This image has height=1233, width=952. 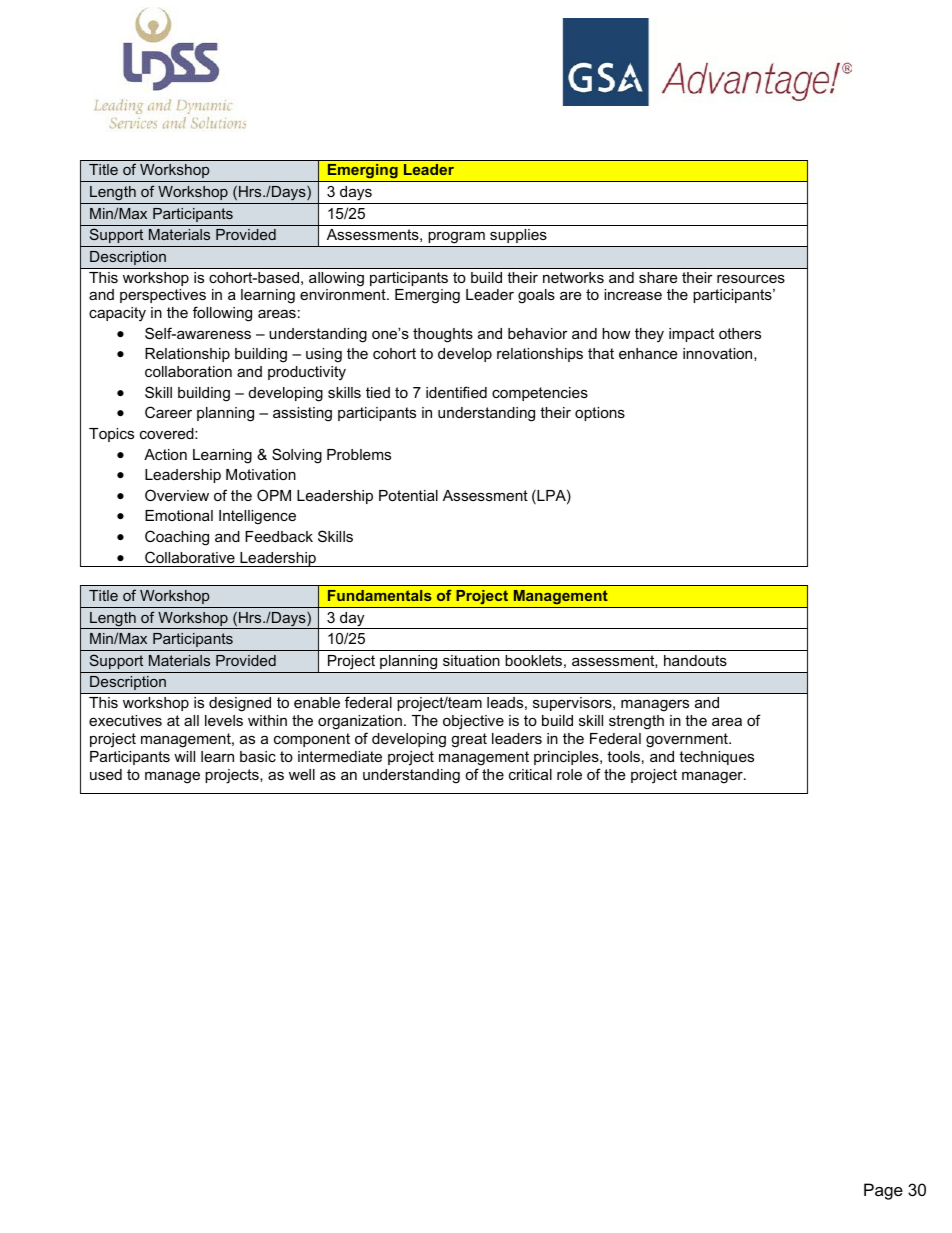 What do you see at coordinates (456, 239) in the image?
I see `program` at bounding box center [456, 239].
